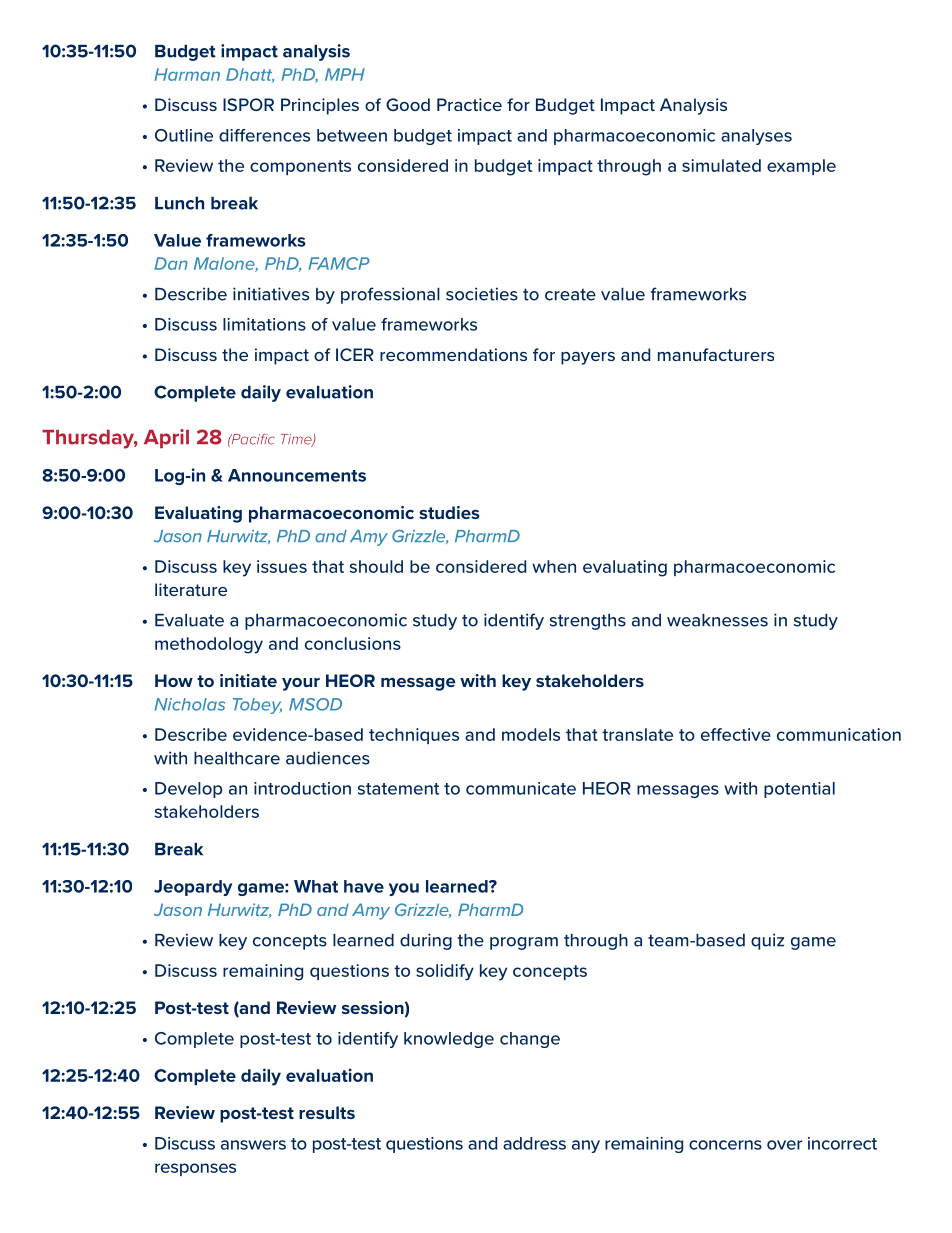  What do you see at coordinates (784, 1145) in the screenshot?
I see `over` at bounding box center [784, 1145].
